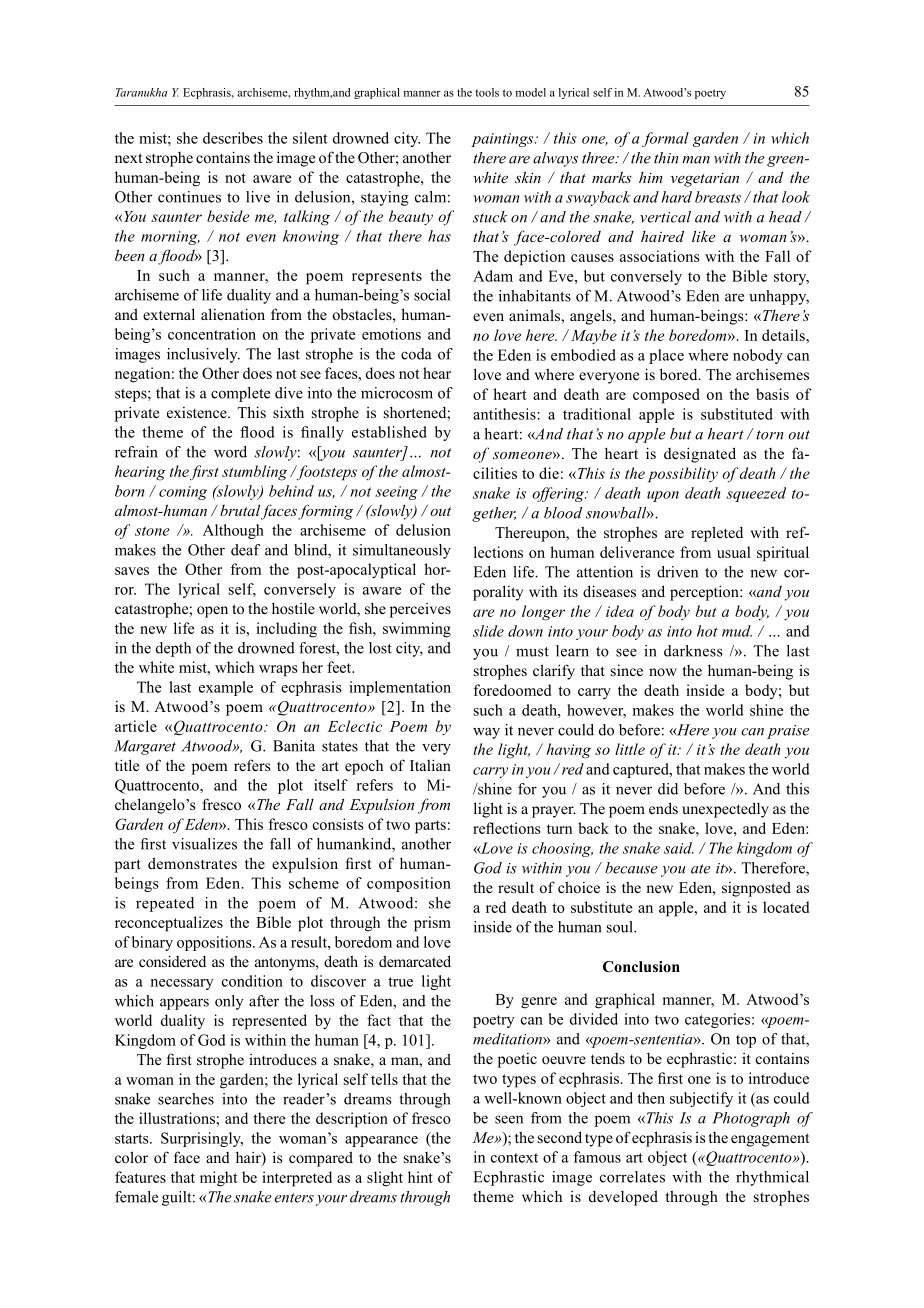 Image resolution: width=924 pixels, height=1308 pixels. What do you see at coordinates (770, 1140) in the document?
I see `engagement` at bounding box center [770, 1140].
